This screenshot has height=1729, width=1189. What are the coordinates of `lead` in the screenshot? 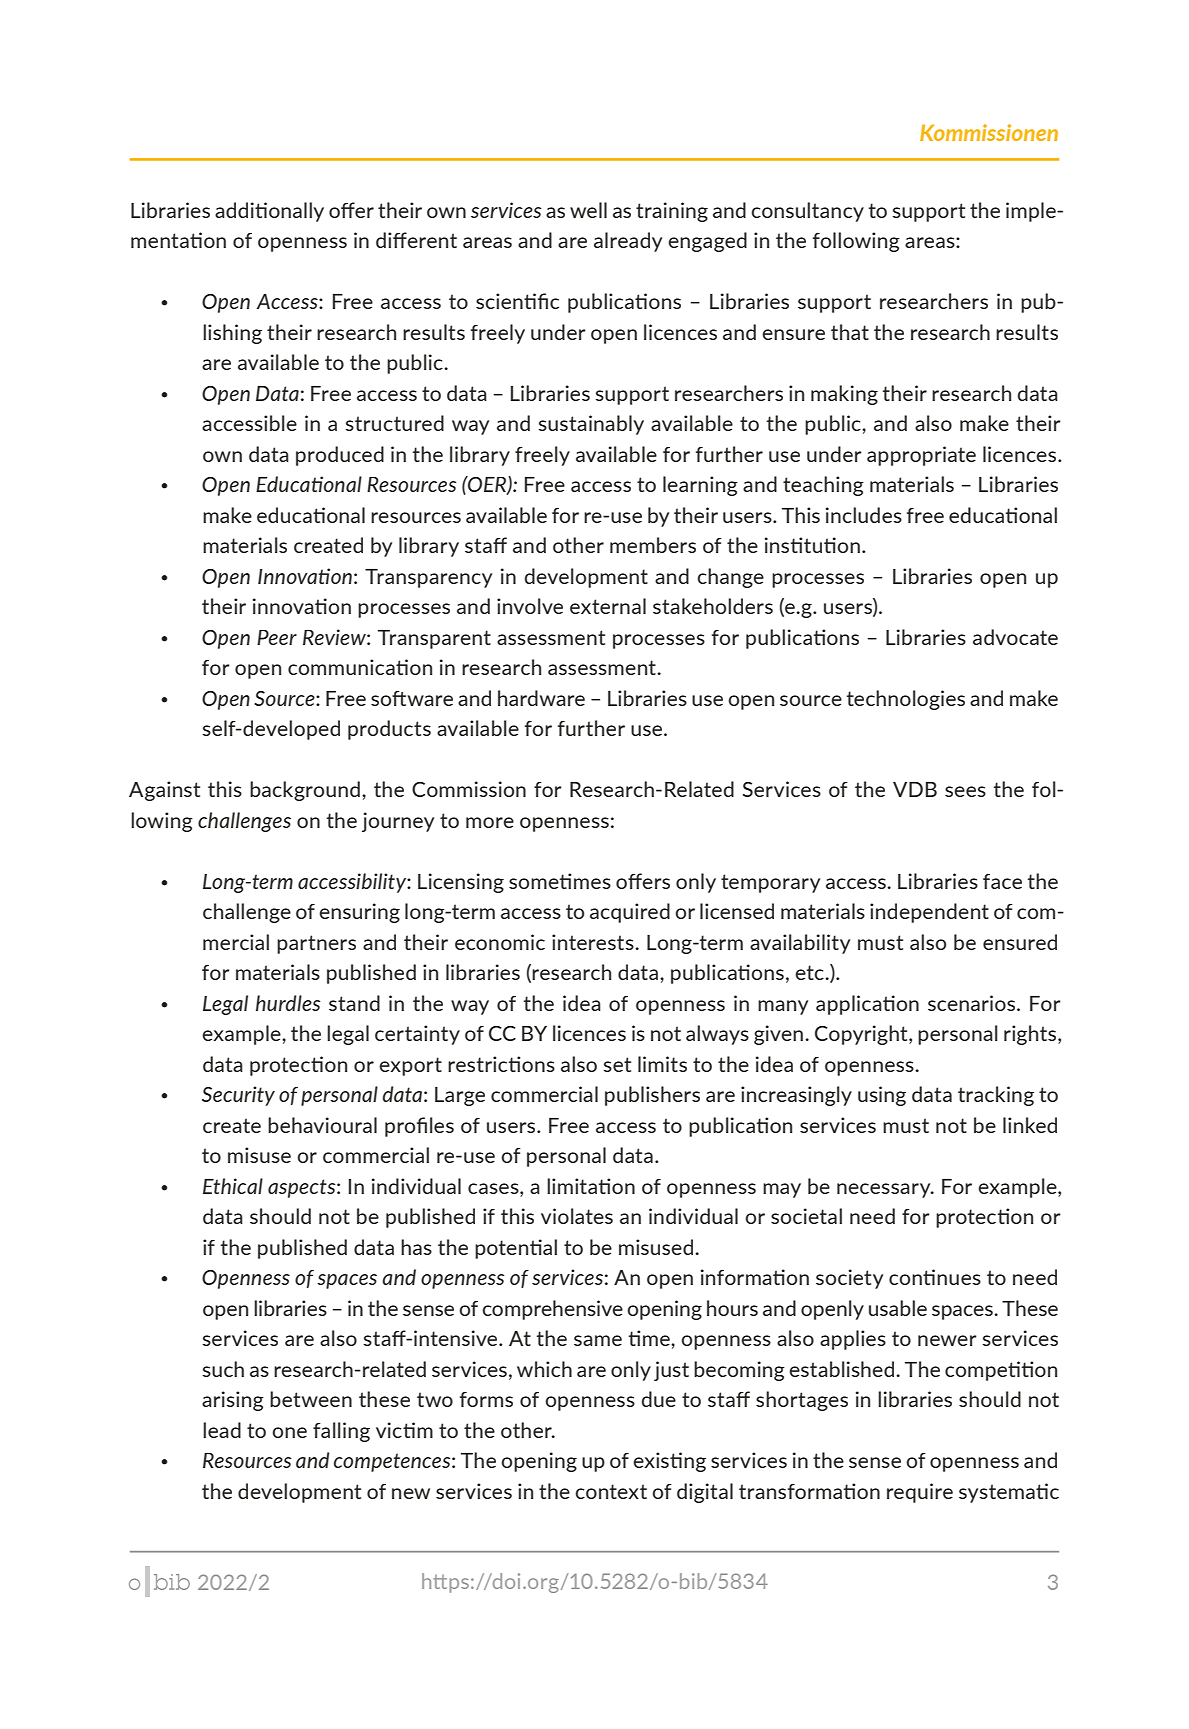 It's located at (222, 1430).
